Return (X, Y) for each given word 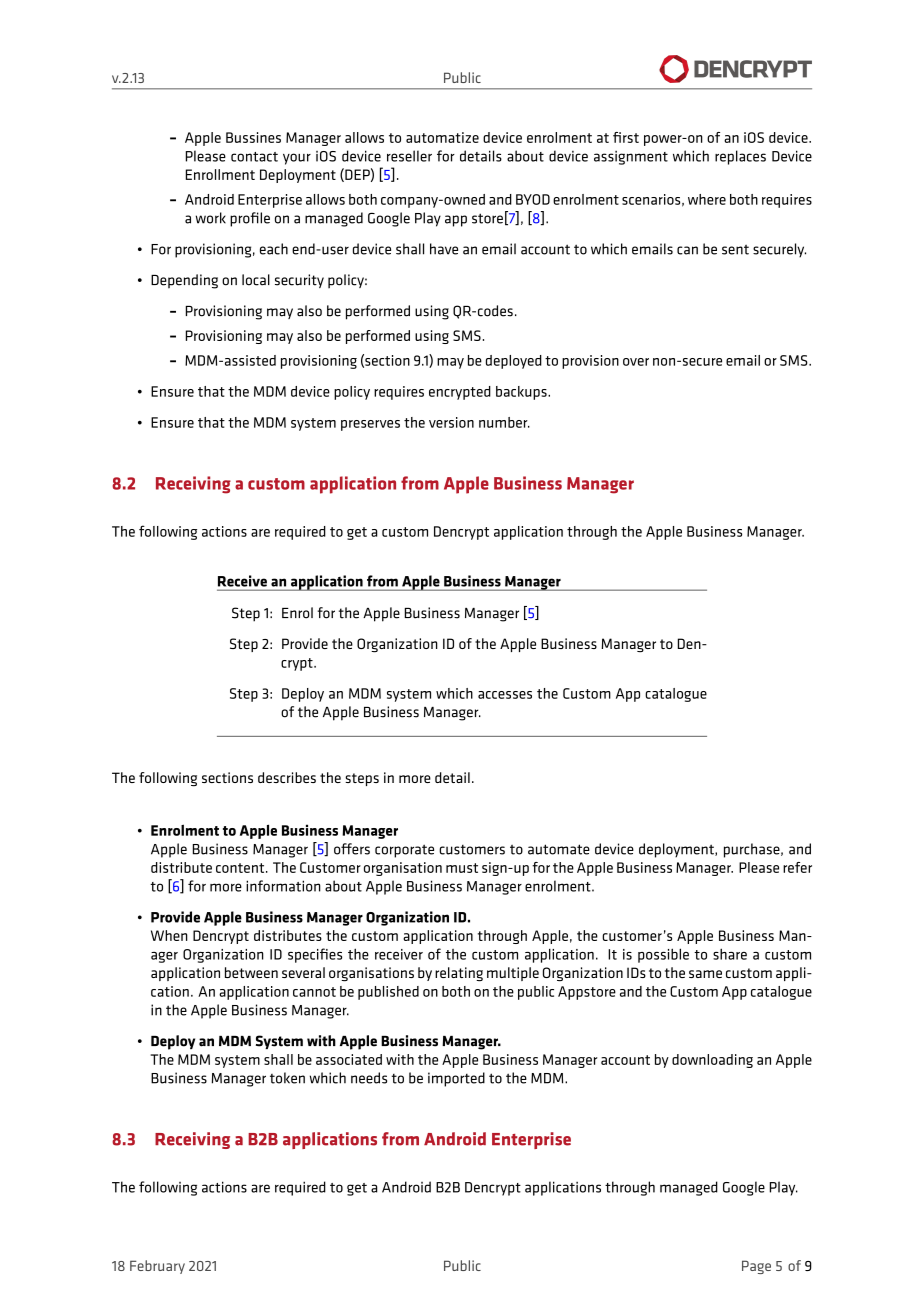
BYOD (533, 199)
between (251, 972)
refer (797, 867)
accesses (505, 695)
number (504, 422)
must (462, 868)
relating (459, 974)
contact (254, 157)
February (157, 1267)
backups (522, 393)
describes (287, 777)
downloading (712, 1061)
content (241, 868)
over (636, 362)
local (256, 280)
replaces (740, 157)
